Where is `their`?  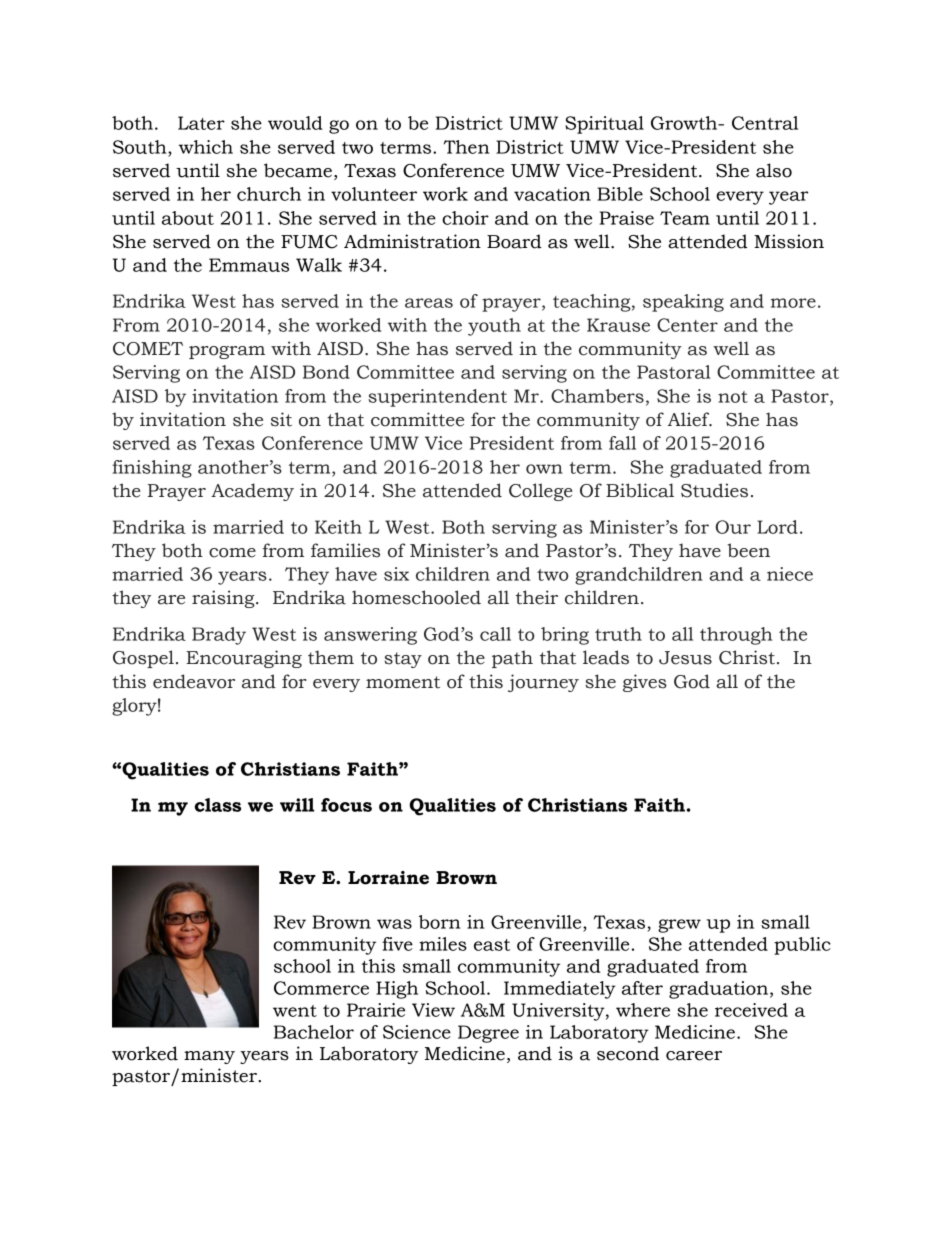
their is located at coordinates (537, 597).
